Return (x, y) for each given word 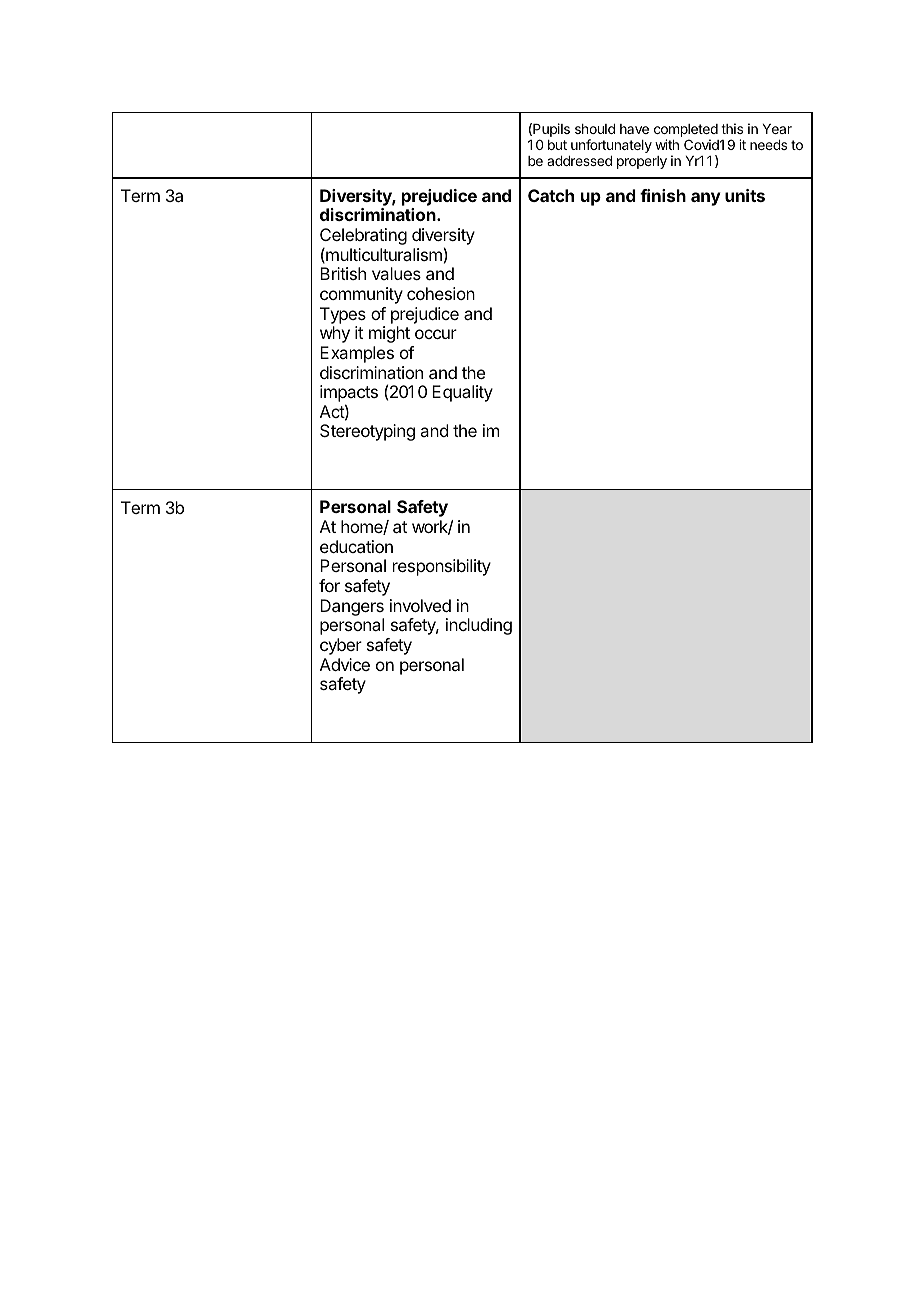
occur (436, 334)
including (479, 626)
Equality (462, 393)
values (396, 273)
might (389, 334)
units (745, 195)
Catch (551, 195)
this (732, 128)
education (356, 546)
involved (420, 605)
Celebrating (363, 238)
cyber (341, 646)
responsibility (442, 567)
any (706, 199)
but (557, 145)
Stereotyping (367, 432)
